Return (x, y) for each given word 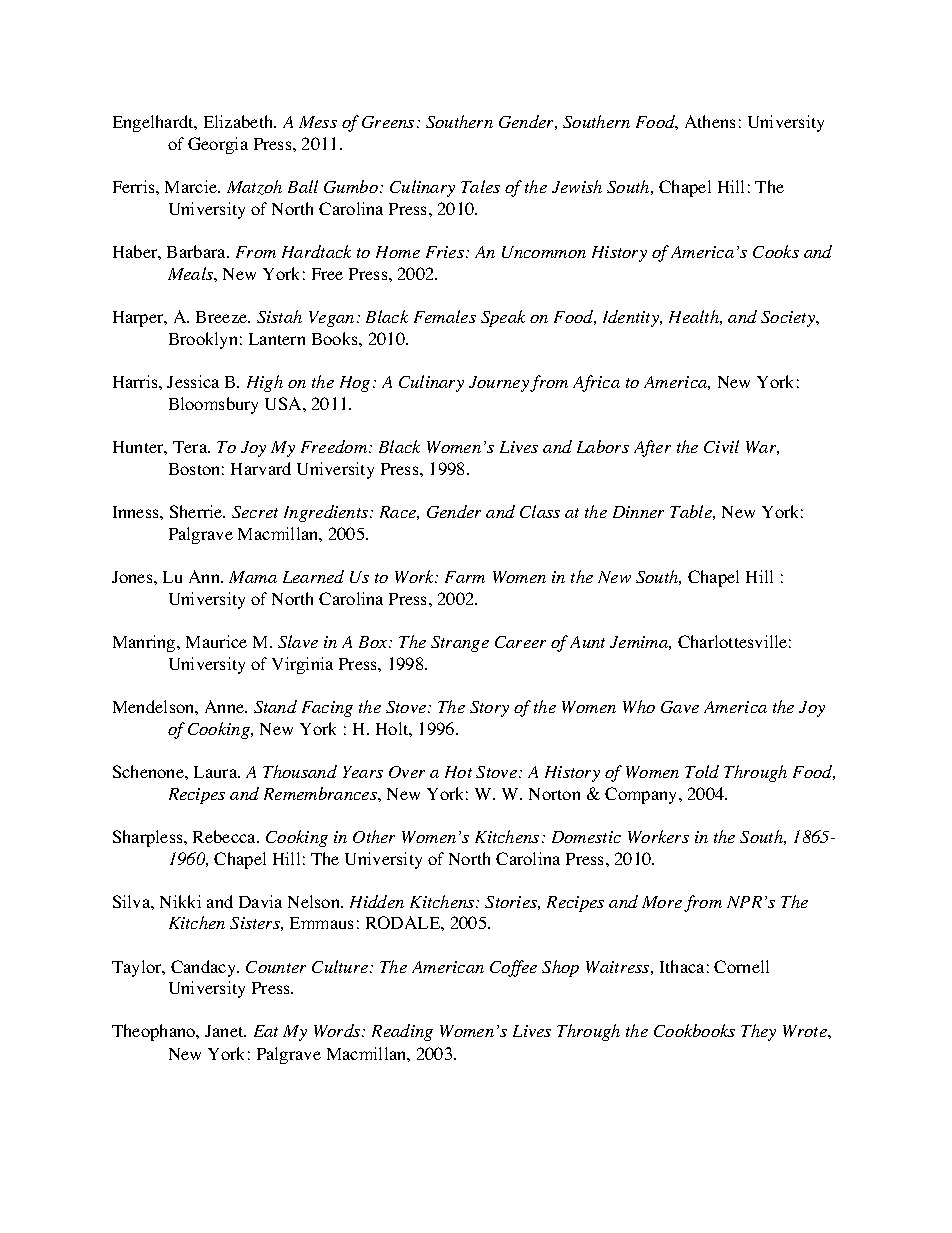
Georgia (218, 145)
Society (789, 319)
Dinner (638, 512)
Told (702, 771)
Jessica (193, 381)
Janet (225, 1031)
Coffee (513, 968)
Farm (465, 577)
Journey (500, 384)
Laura (217, 772)
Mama (253, 577)
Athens (710, 121)
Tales (480, 186)
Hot (458, 772)
